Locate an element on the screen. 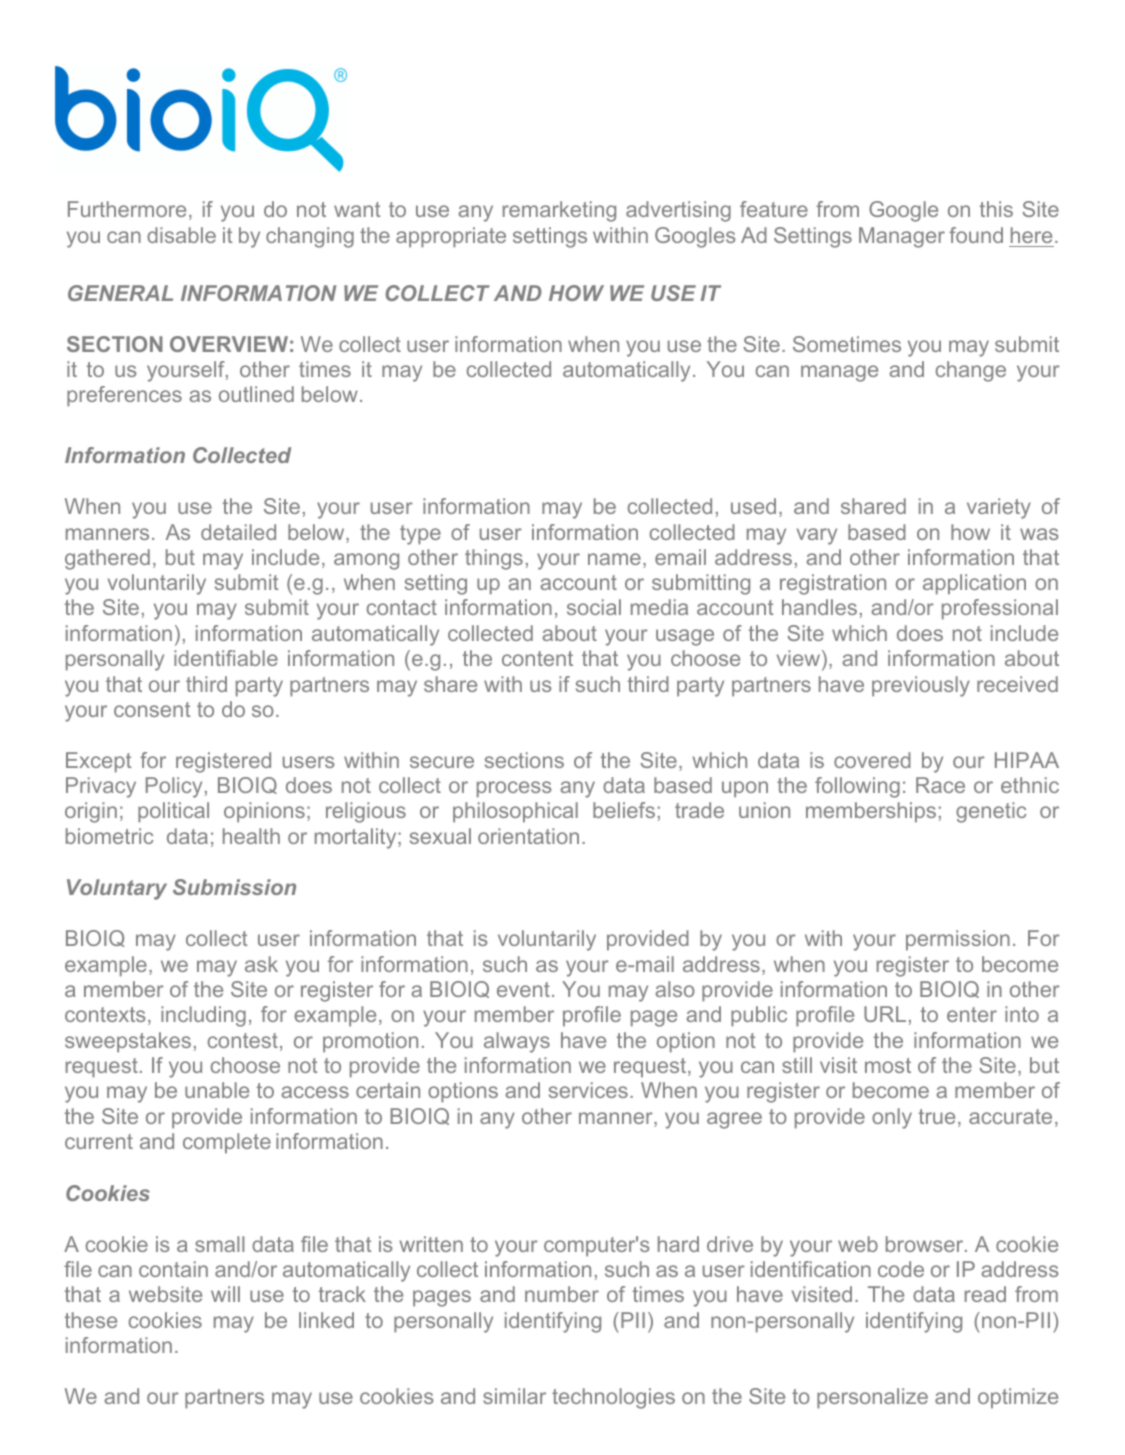 The image size is (1125, 1455). similar is located at coordinates (514, 1396).
